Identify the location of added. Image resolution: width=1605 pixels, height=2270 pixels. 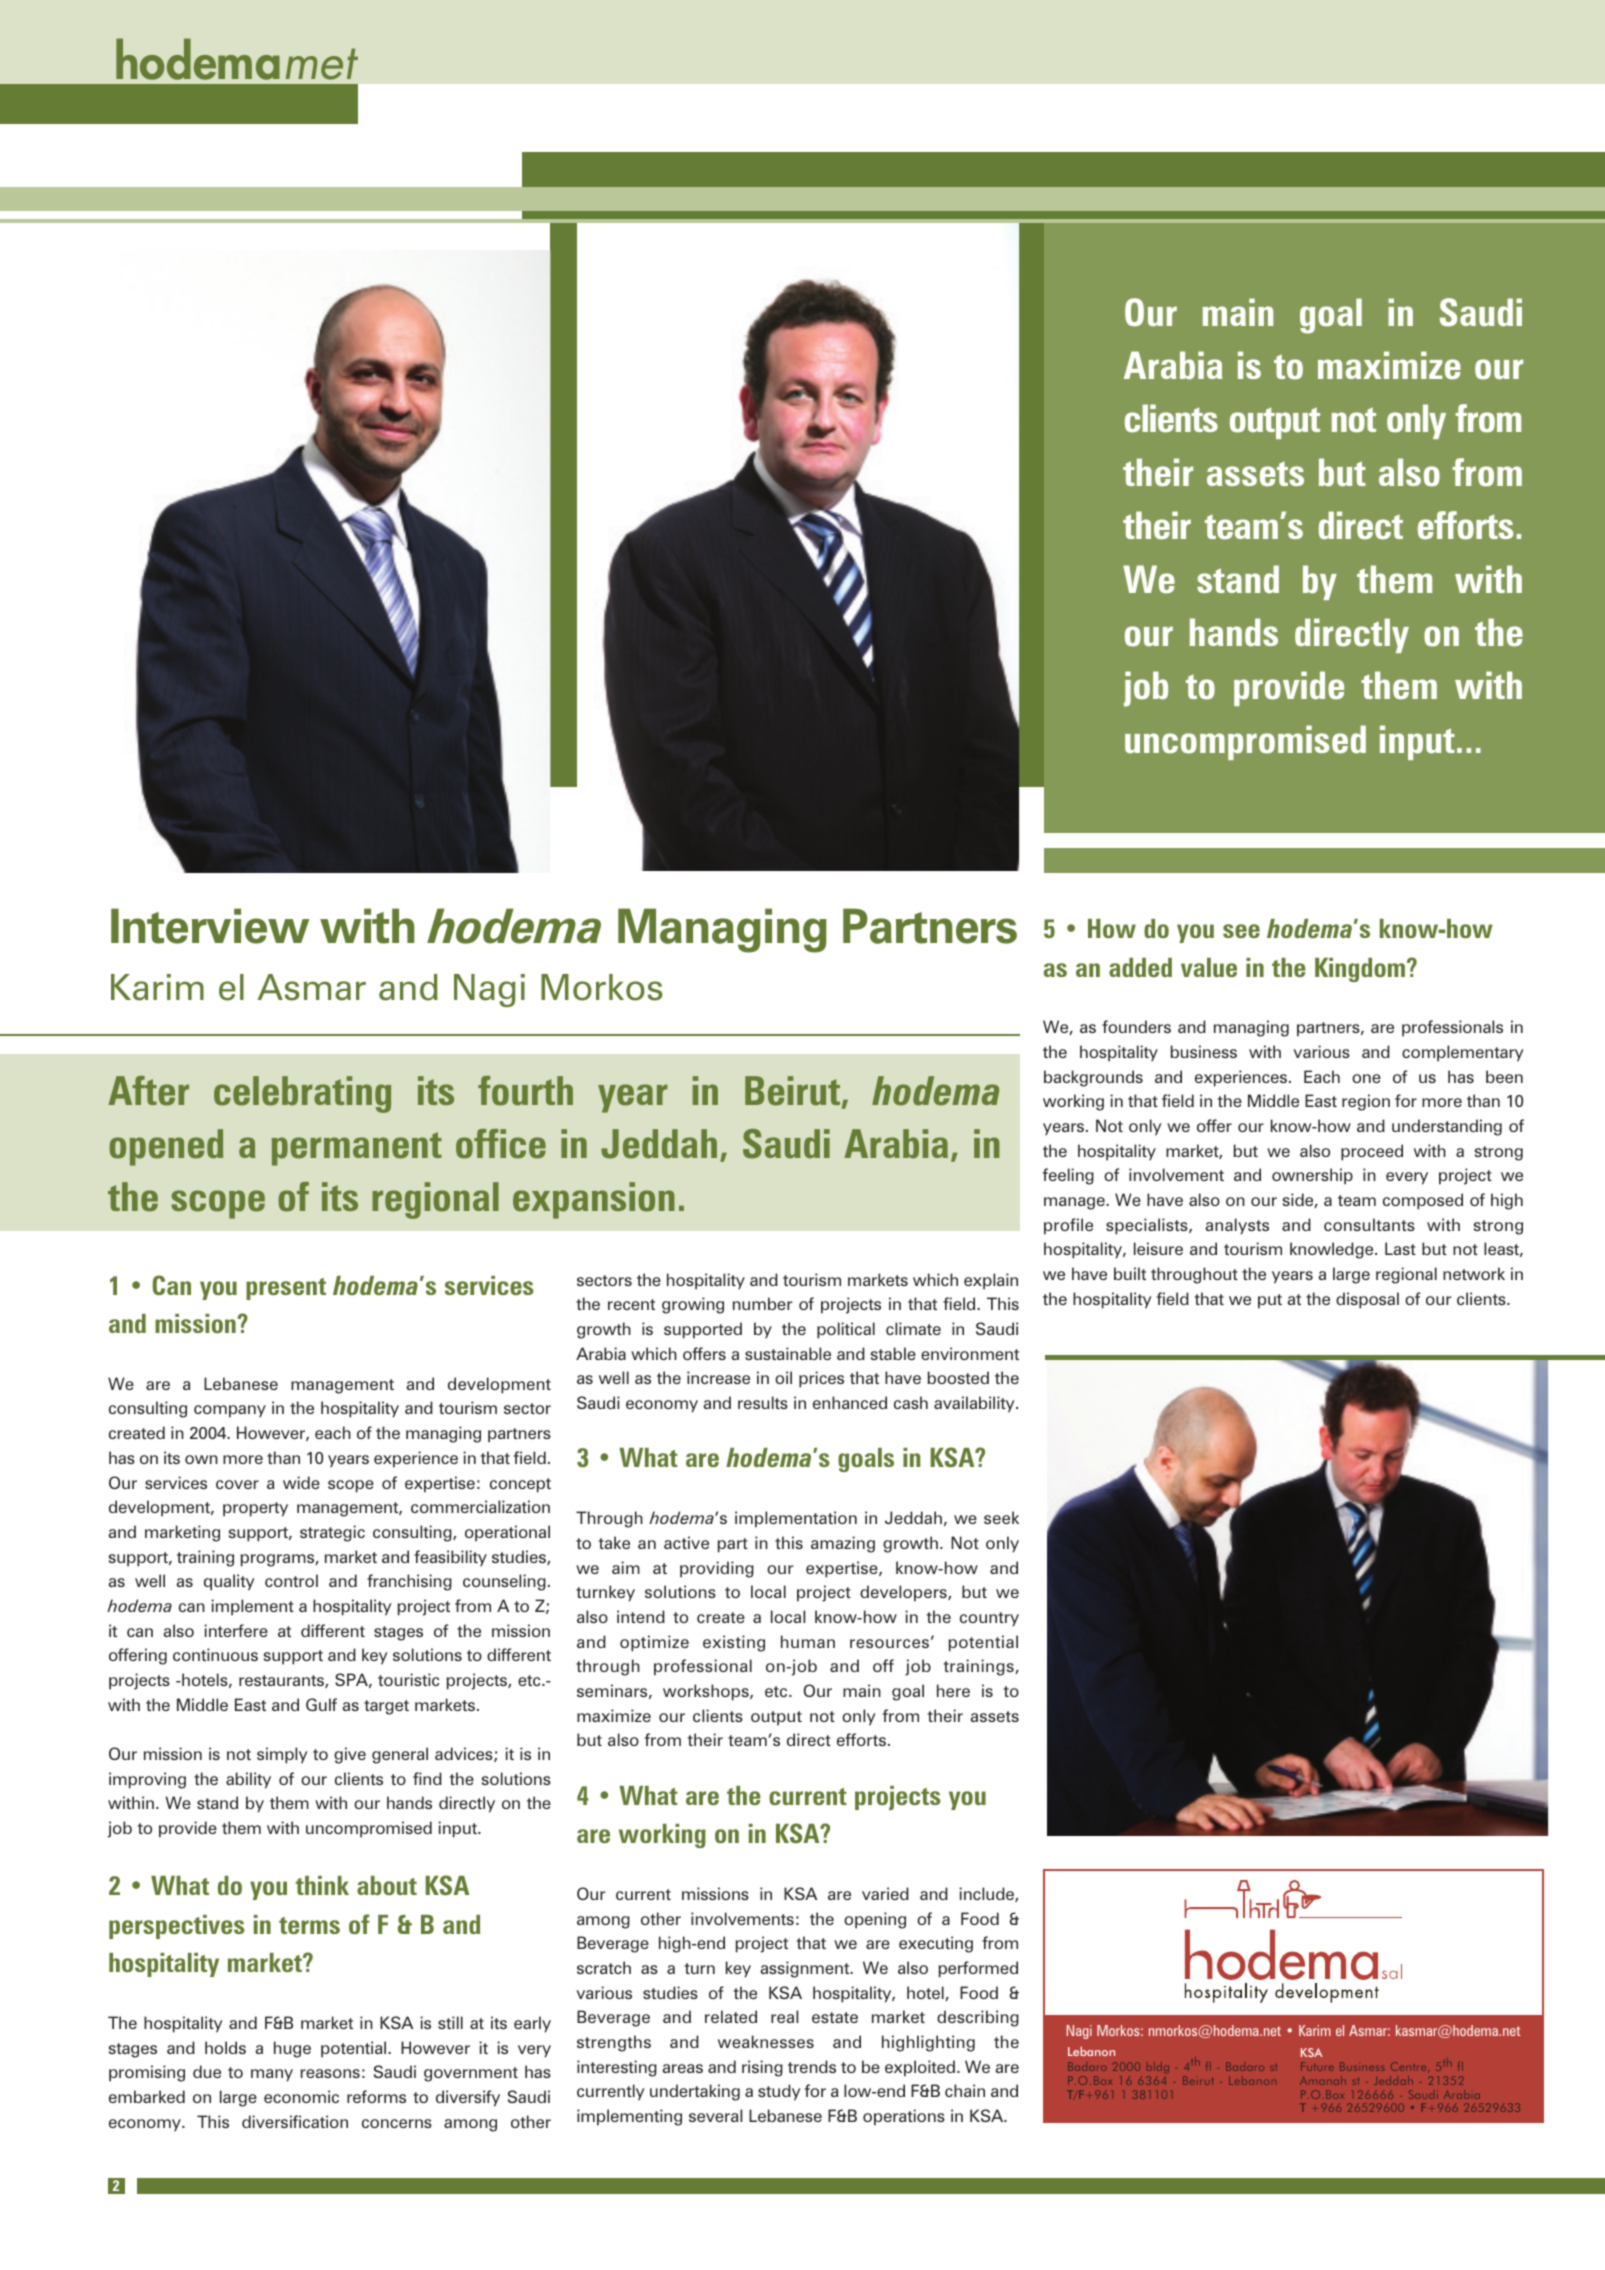
(1140, 967).
